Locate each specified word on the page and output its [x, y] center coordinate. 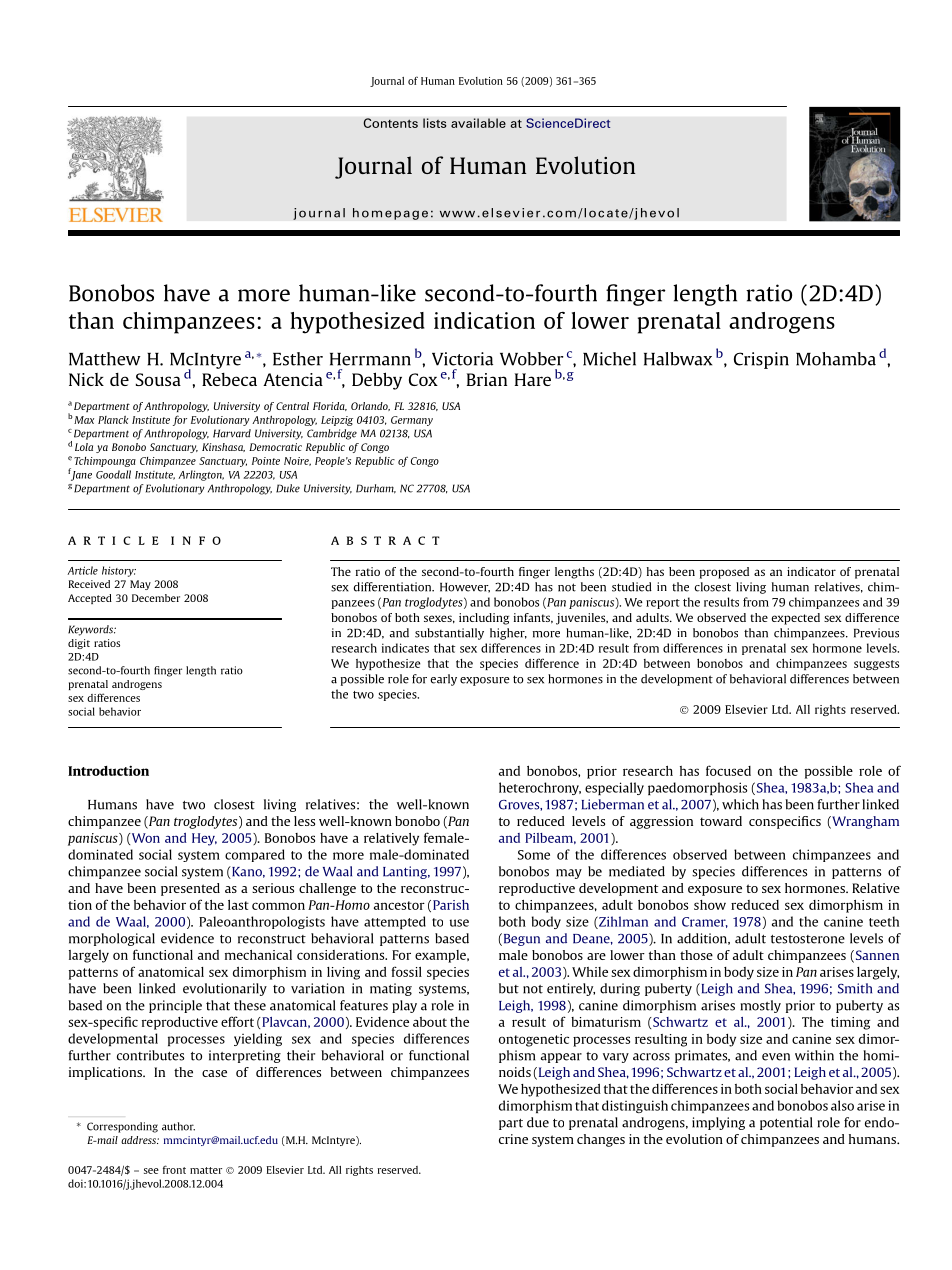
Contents [390, 123]
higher [508, 634]
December [156, 598]
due [538, 1122]
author [178, 1126]
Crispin [761, 360]
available [478, 123]
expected [796, 619]
